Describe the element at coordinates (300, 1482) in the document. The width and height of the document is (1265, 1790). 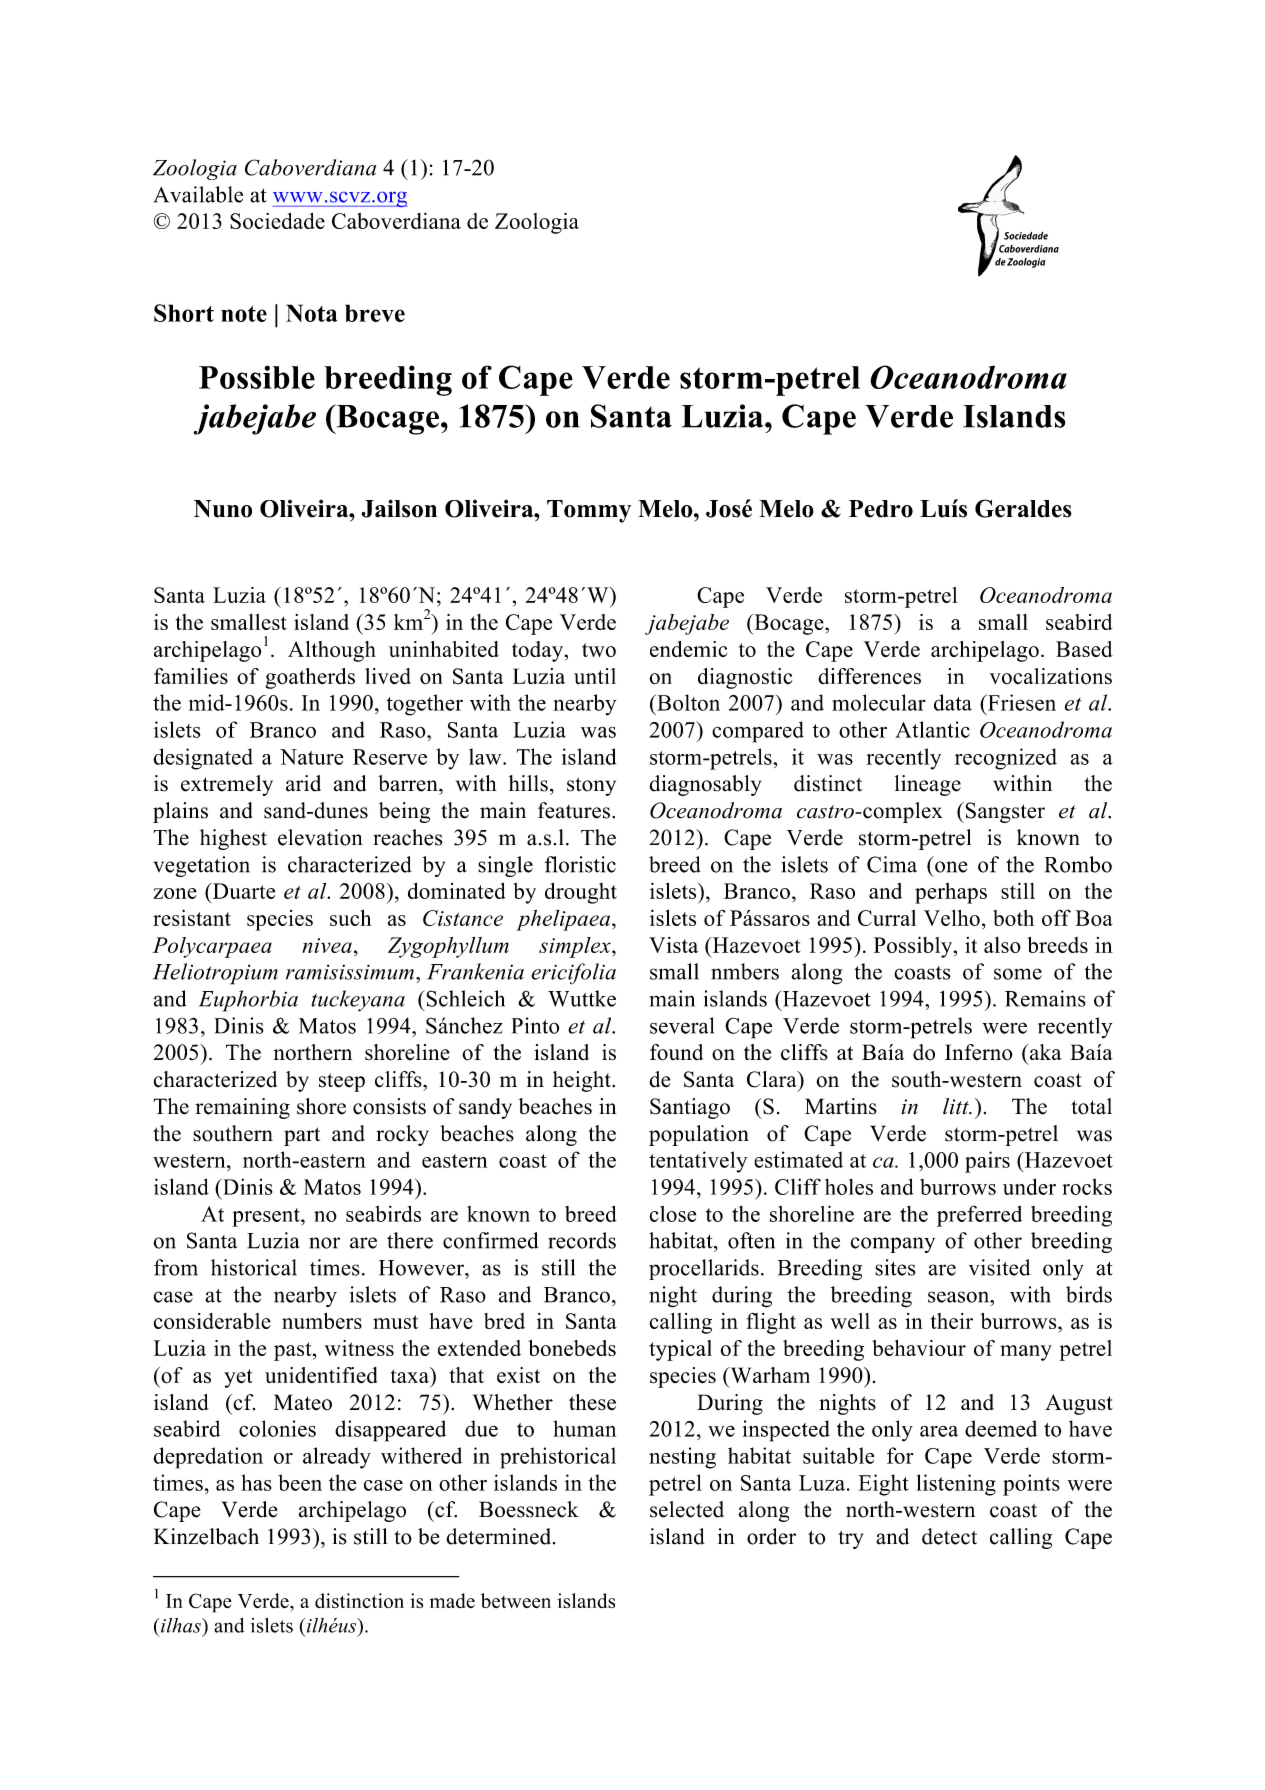
I see `been` at that location.
